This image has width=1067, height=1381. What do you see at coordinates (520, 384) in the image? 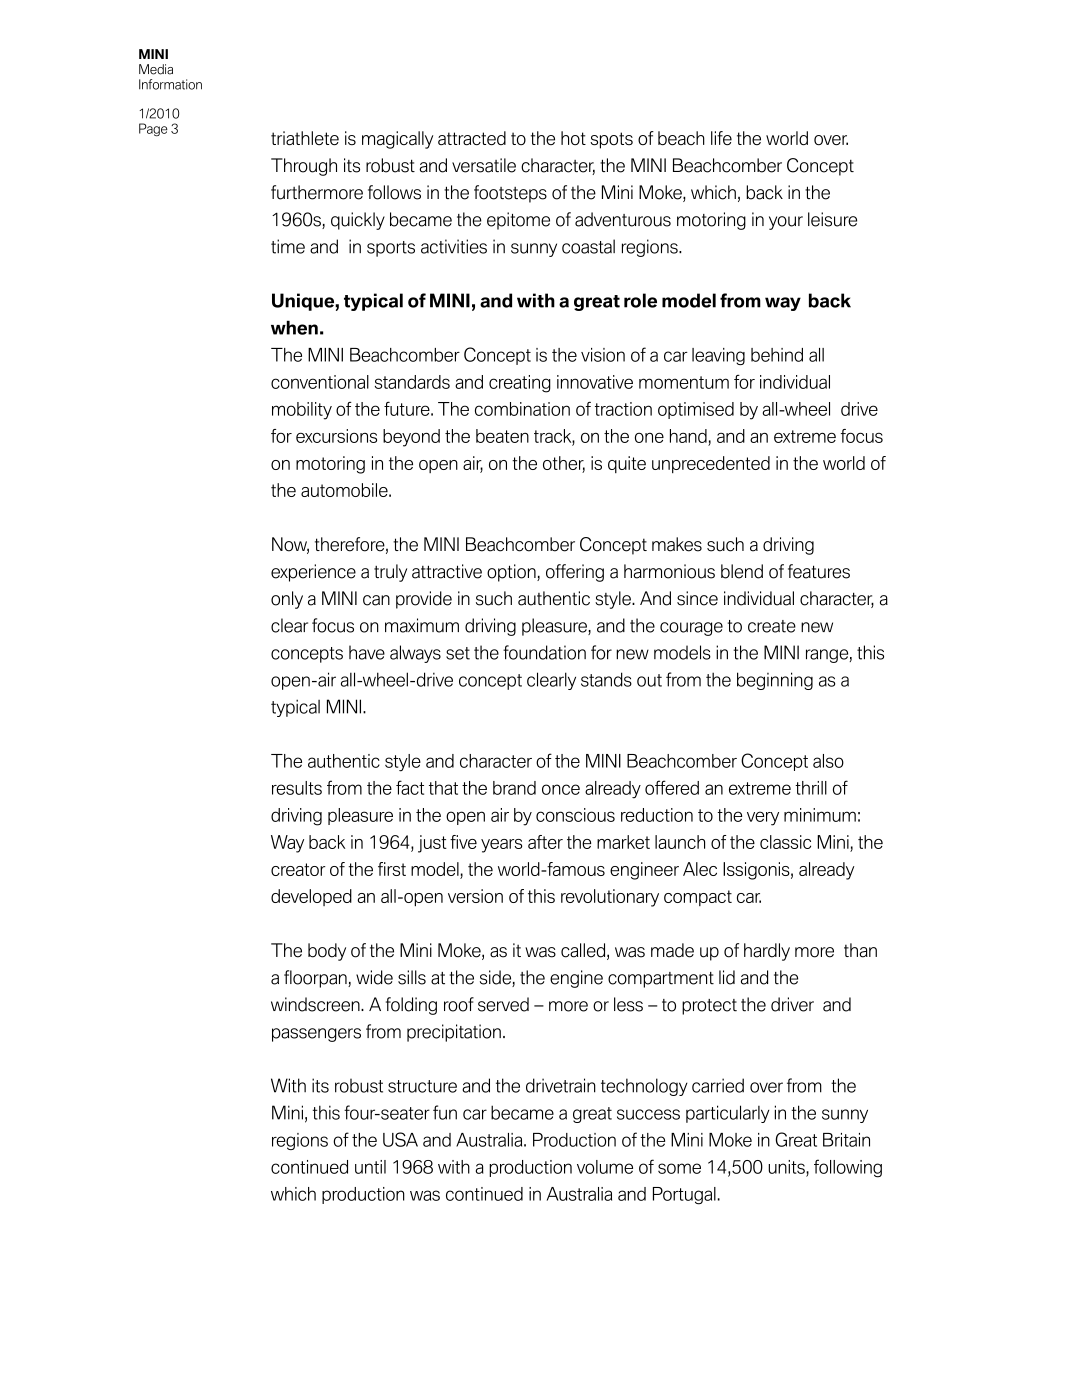
I see `creating` at bounding box center [520, 384].
